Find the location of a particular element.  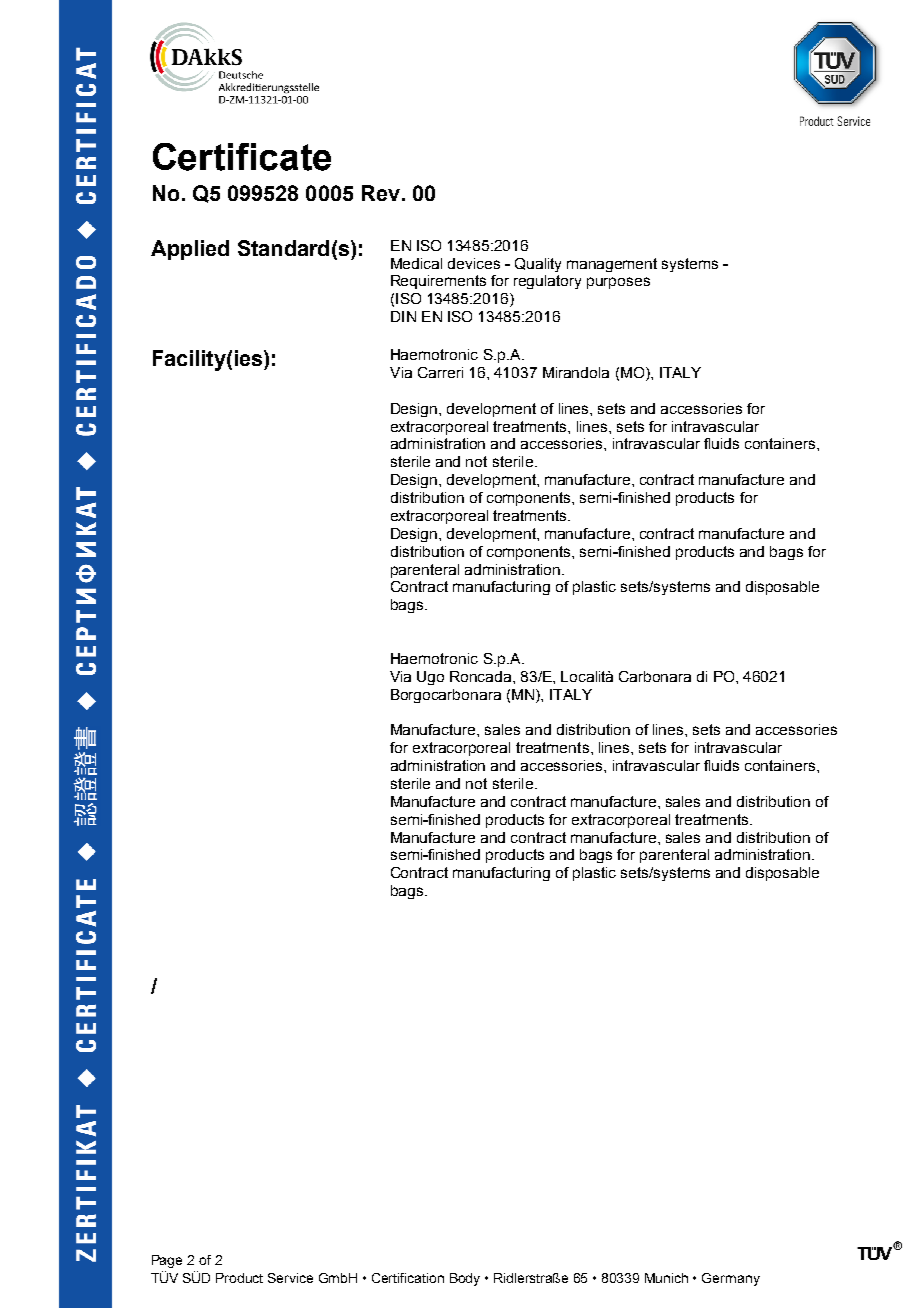

Rev is located at coordinates (381, 193).
